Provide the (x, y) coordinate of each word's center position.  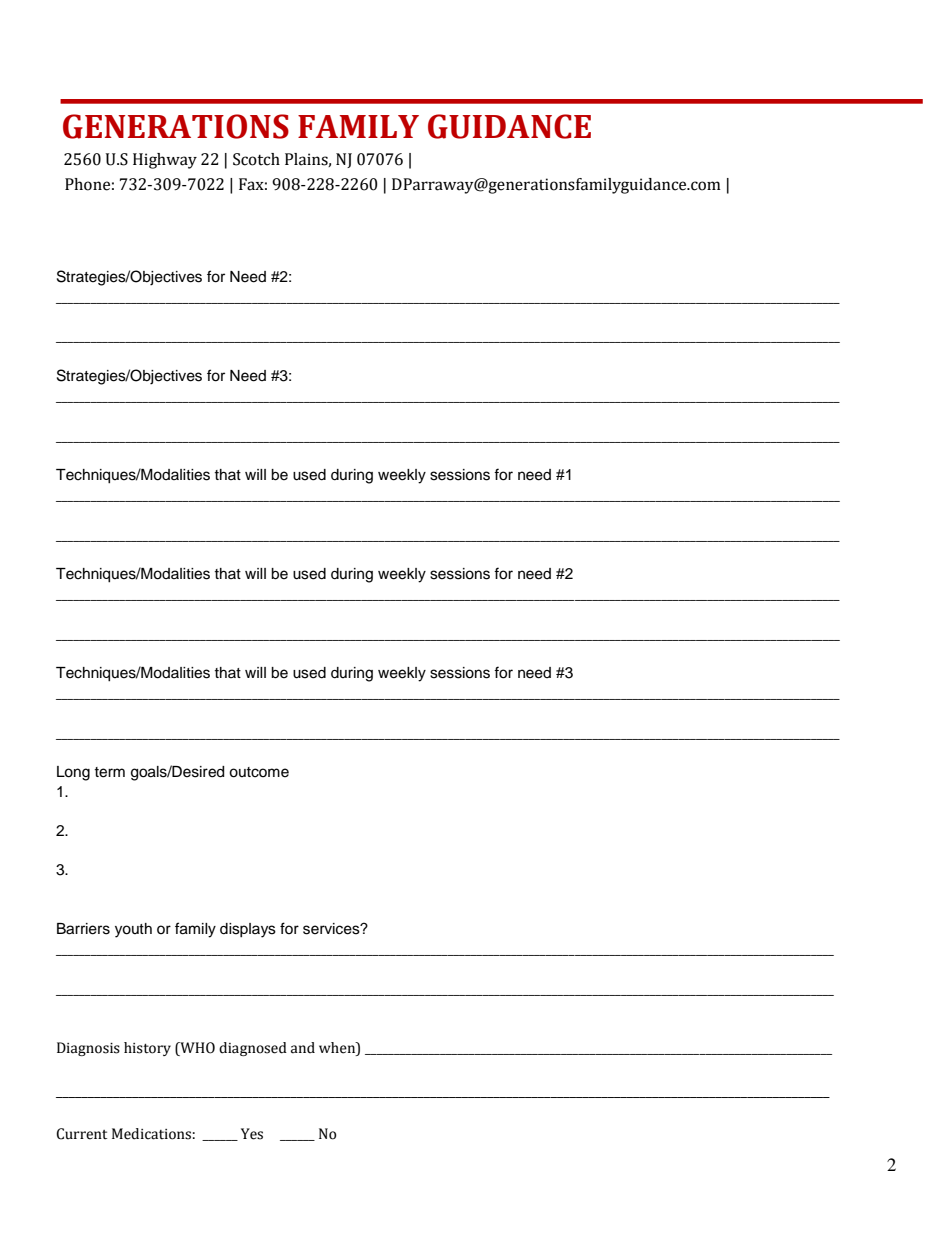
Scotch (256, 159)
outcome (259, 772)
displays (248, 930)
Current (81, 1134)
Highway (165, 161)
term (109, 772)
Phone (87, 184)
